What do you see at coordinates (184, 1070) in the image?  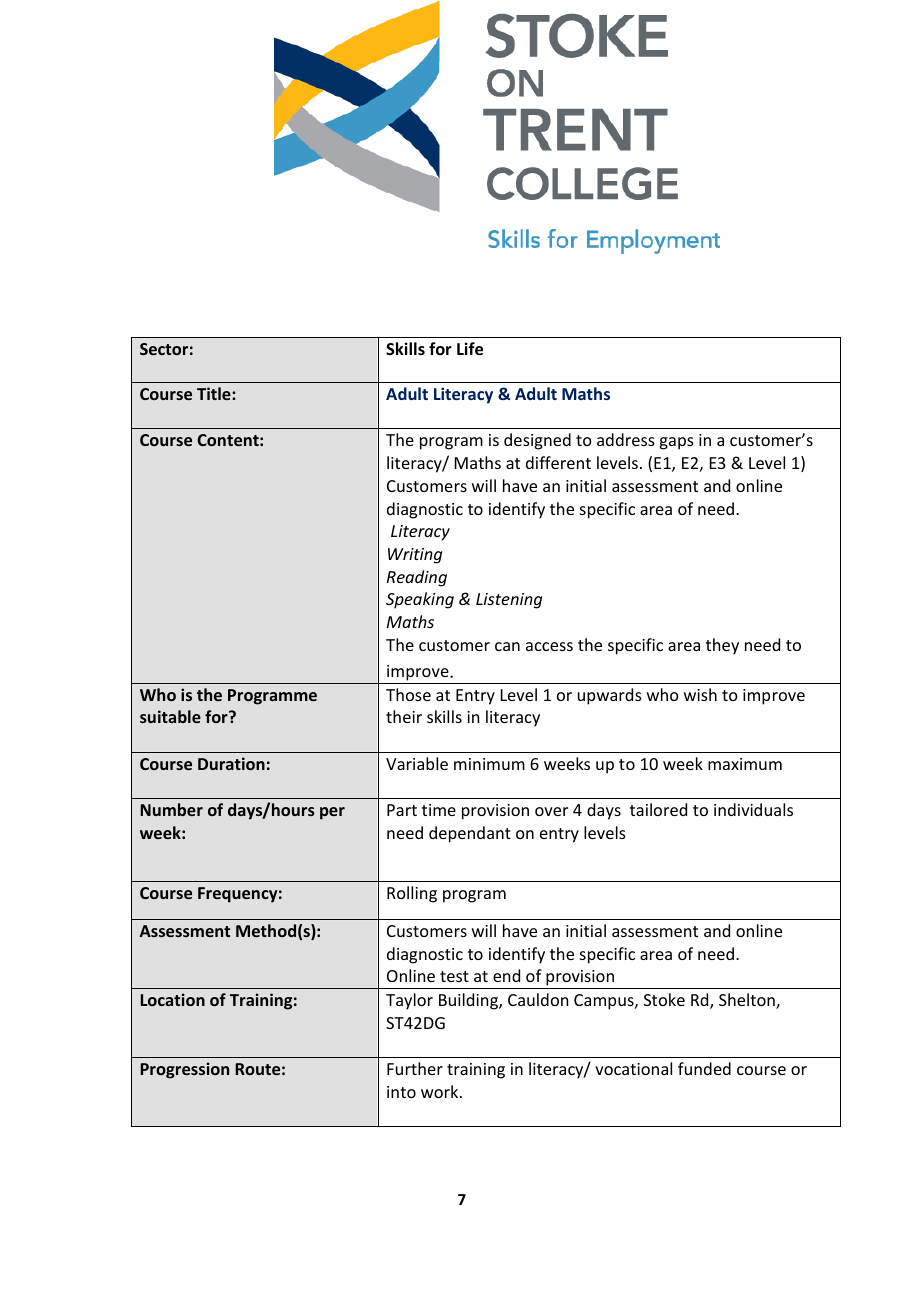 I see `Progression` at bounding box center [184, 1070].
